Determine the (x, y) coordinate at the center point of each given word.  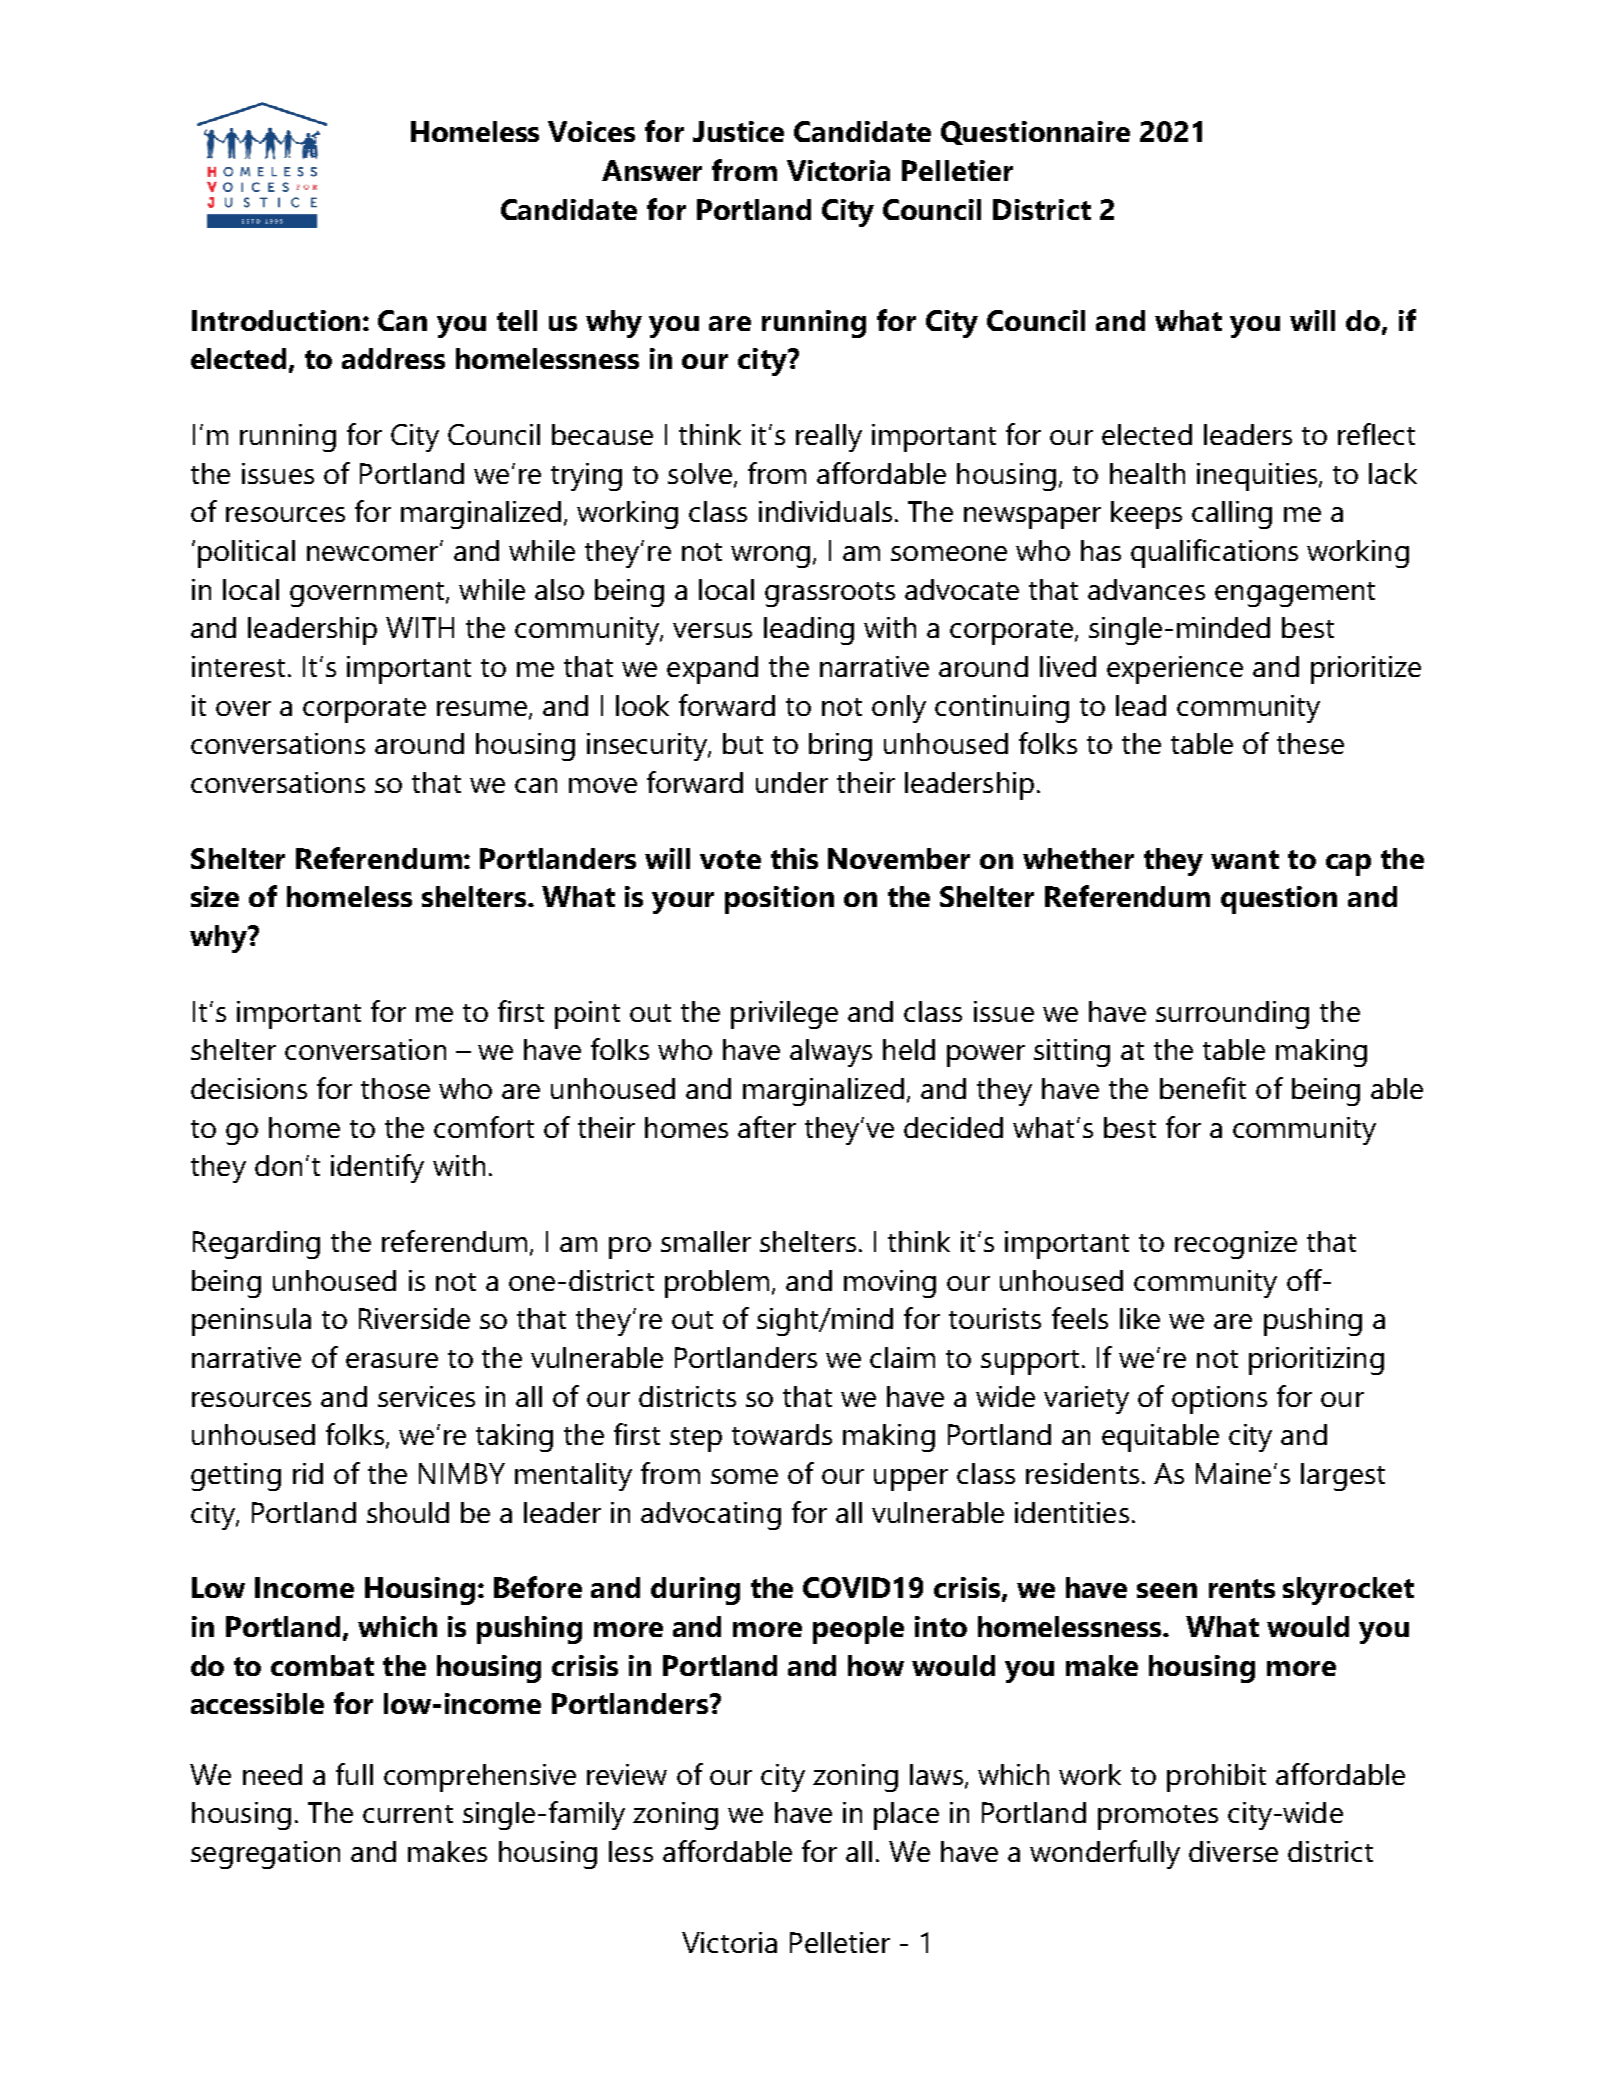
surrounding (1232, 1015)
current (408, 1814)
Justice (738, 131)
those (395, 1088)
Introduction (276, 320)
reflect (1376, 434)
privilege (784, 1015)
